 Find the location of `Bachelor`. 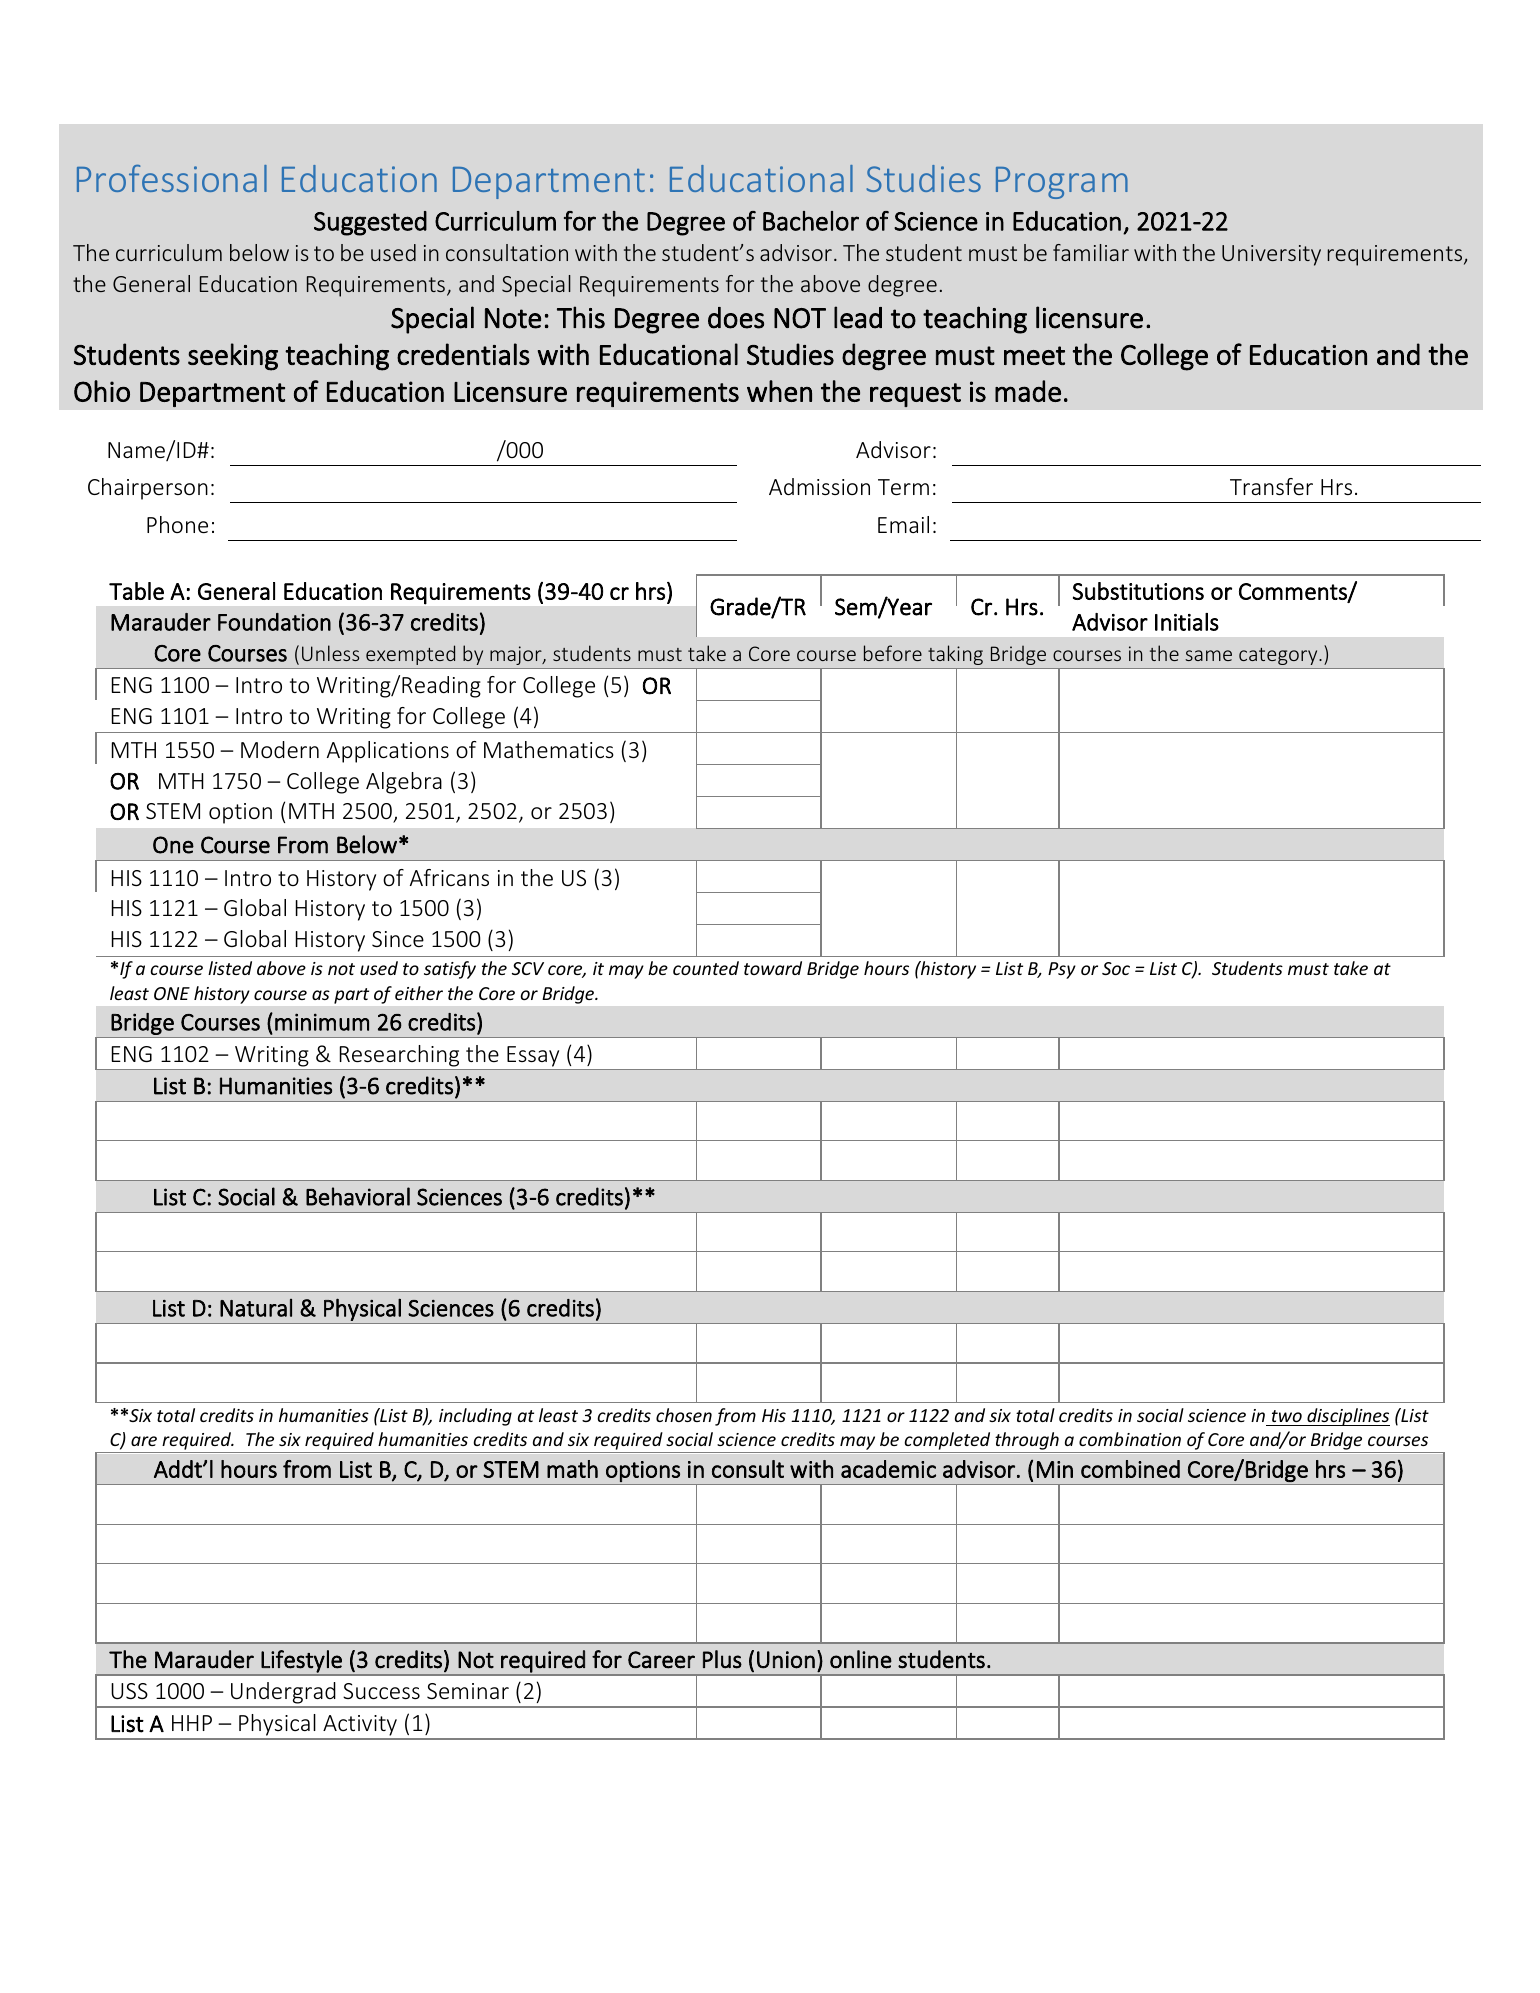

Bachelor is located at coordinates (811, 221).
